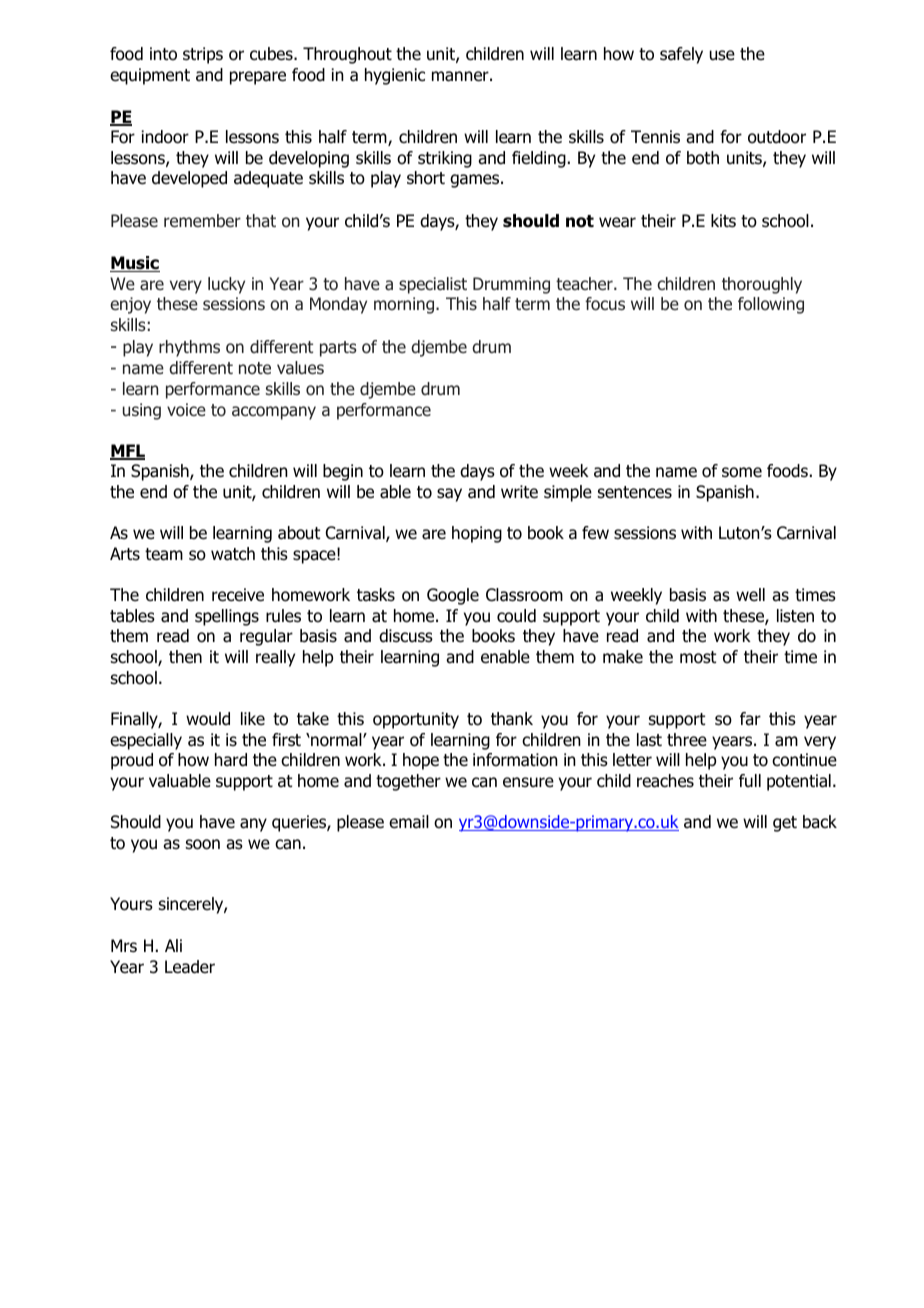 This screenshot has width=924, height=1308. Describe the element at coordinates (395, 76) in the screenshot. I see `hygienic` at that location.
